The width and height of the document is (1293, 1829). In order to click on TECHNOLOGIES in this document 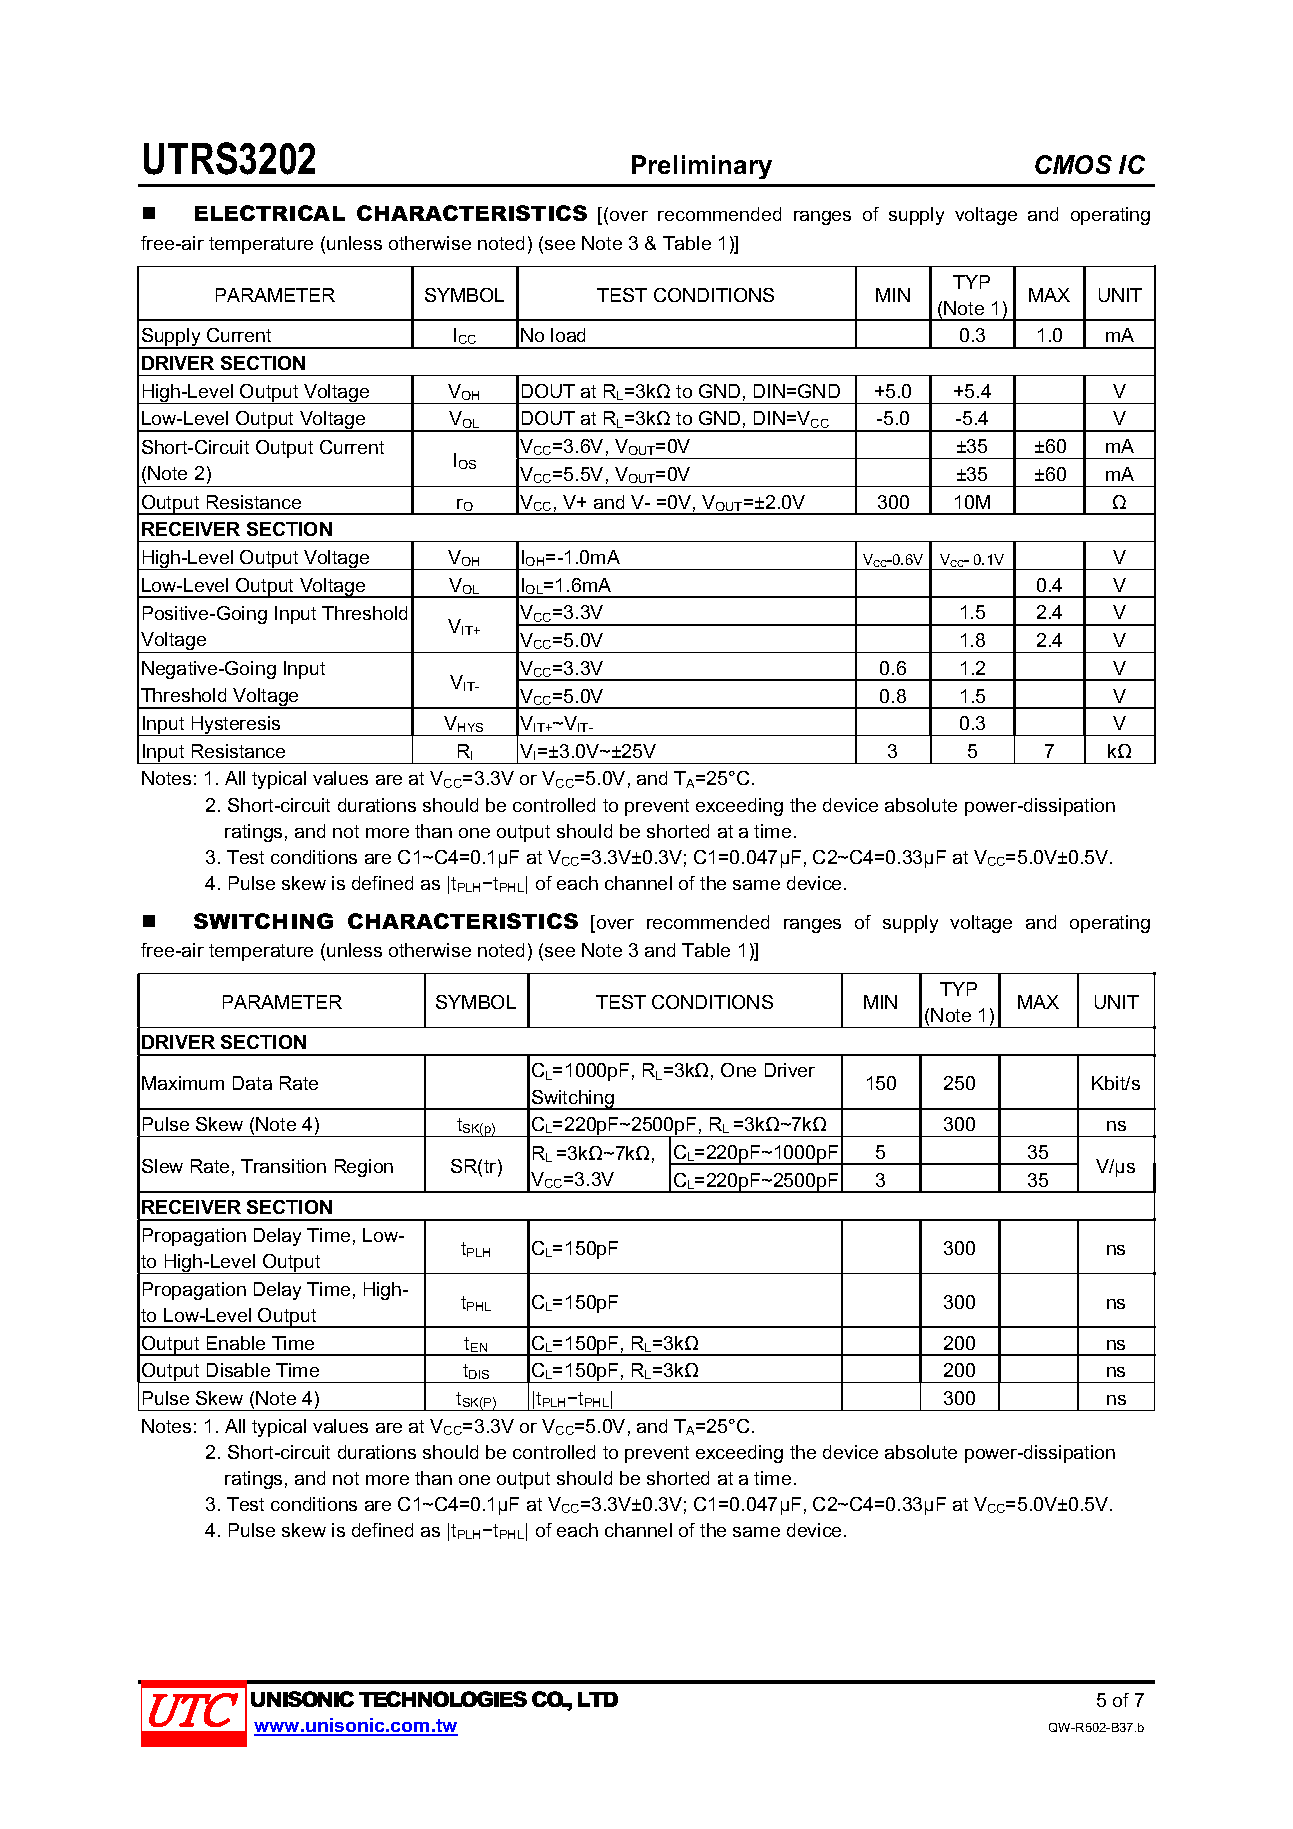, I will do `click(443, 1699)`.
